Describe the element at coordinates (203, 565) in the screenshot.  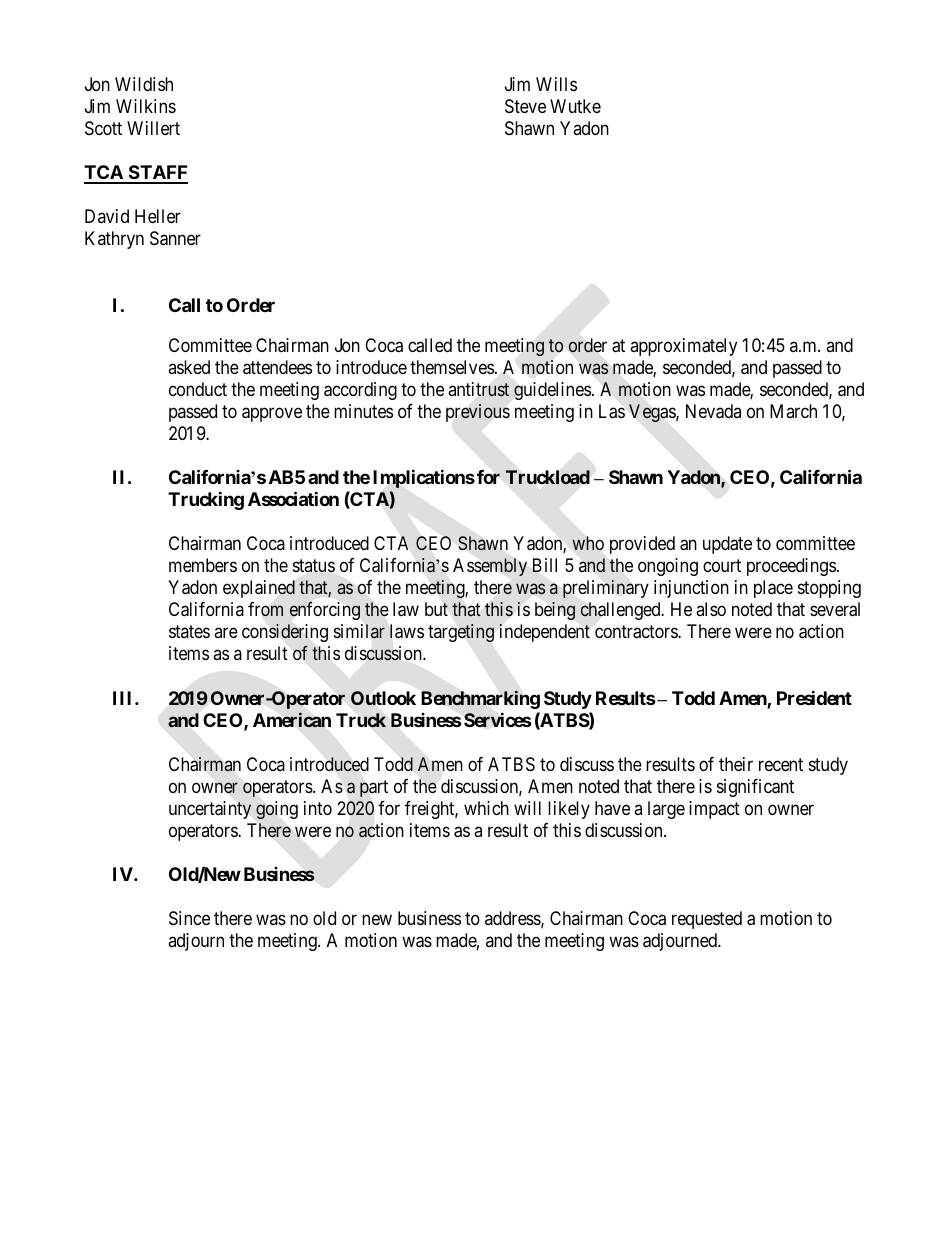
I see `members` at that location.
